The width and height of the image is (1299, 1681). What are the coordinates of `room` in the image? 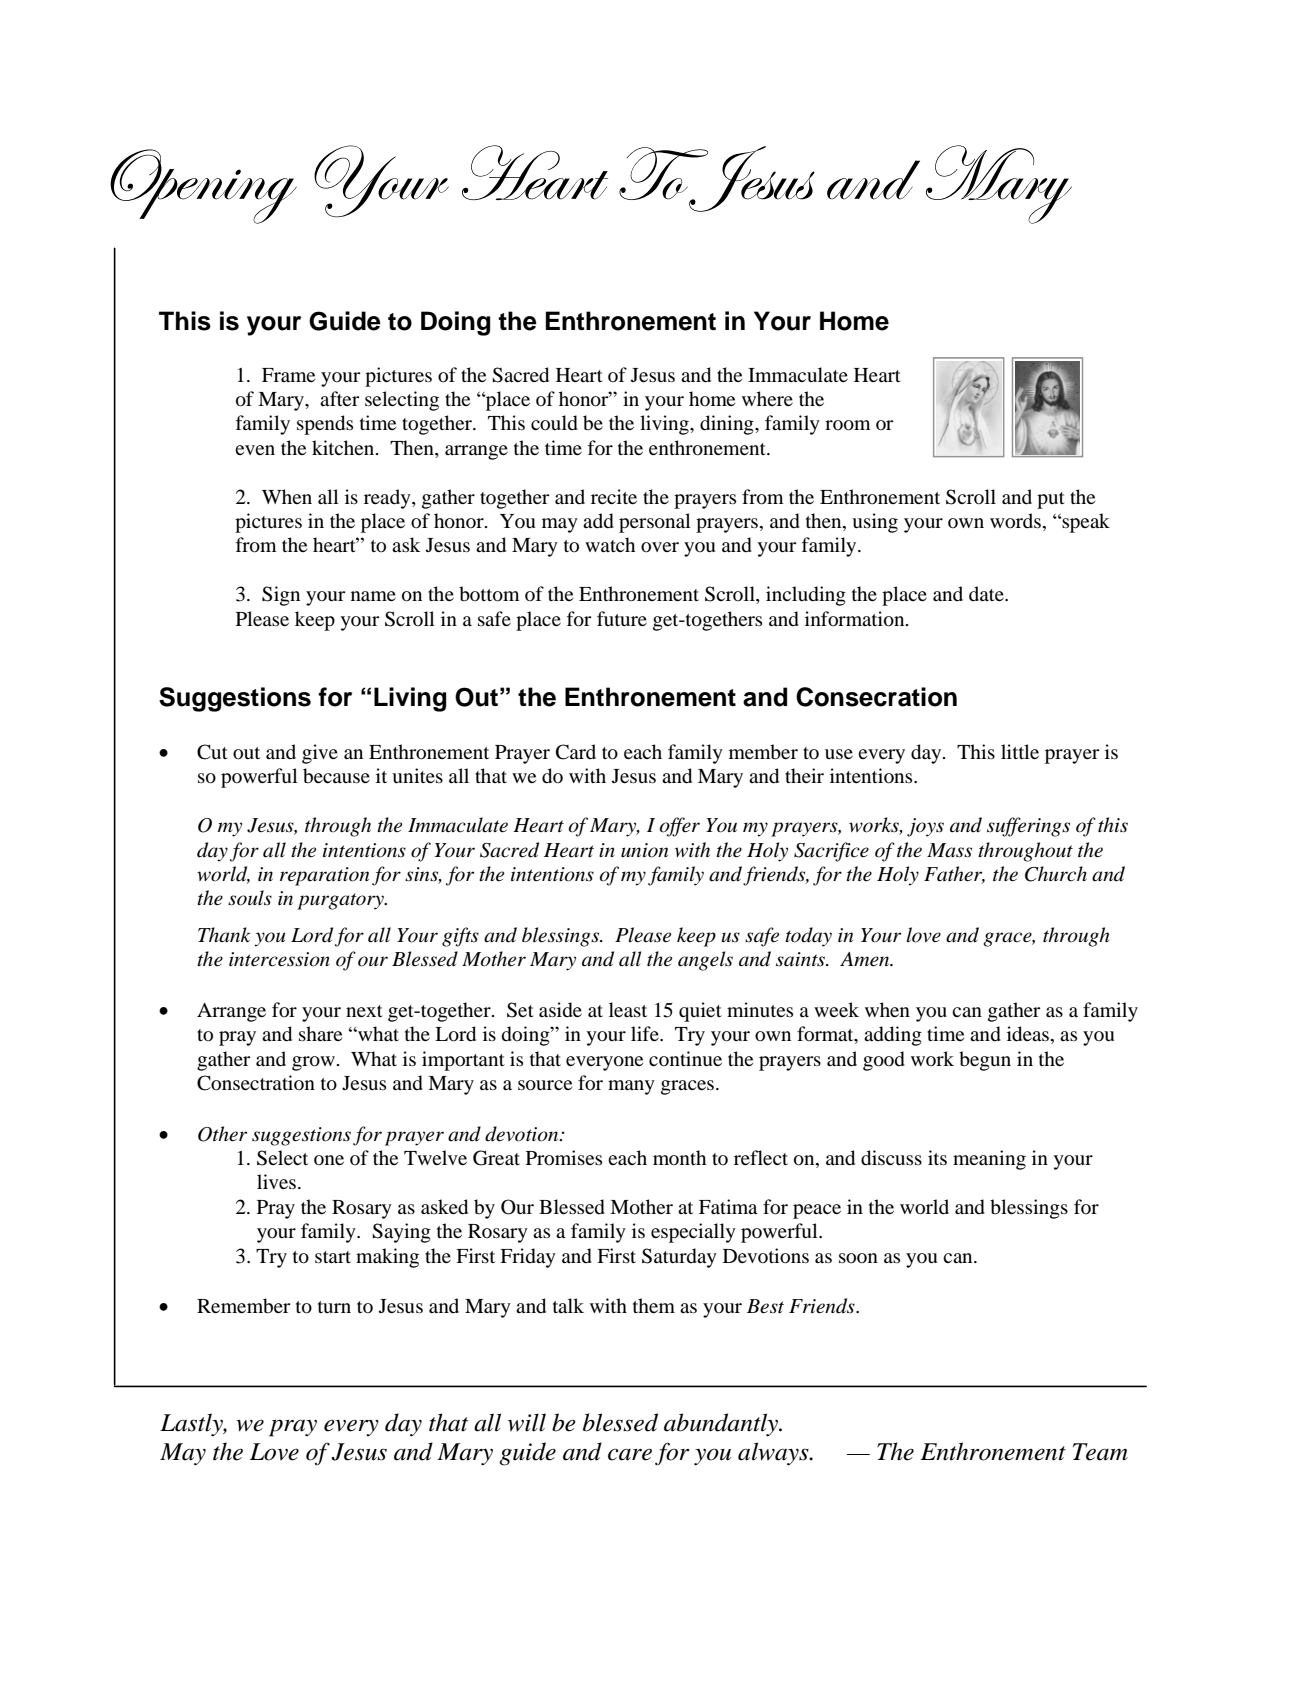 It's located at (848, 425).
